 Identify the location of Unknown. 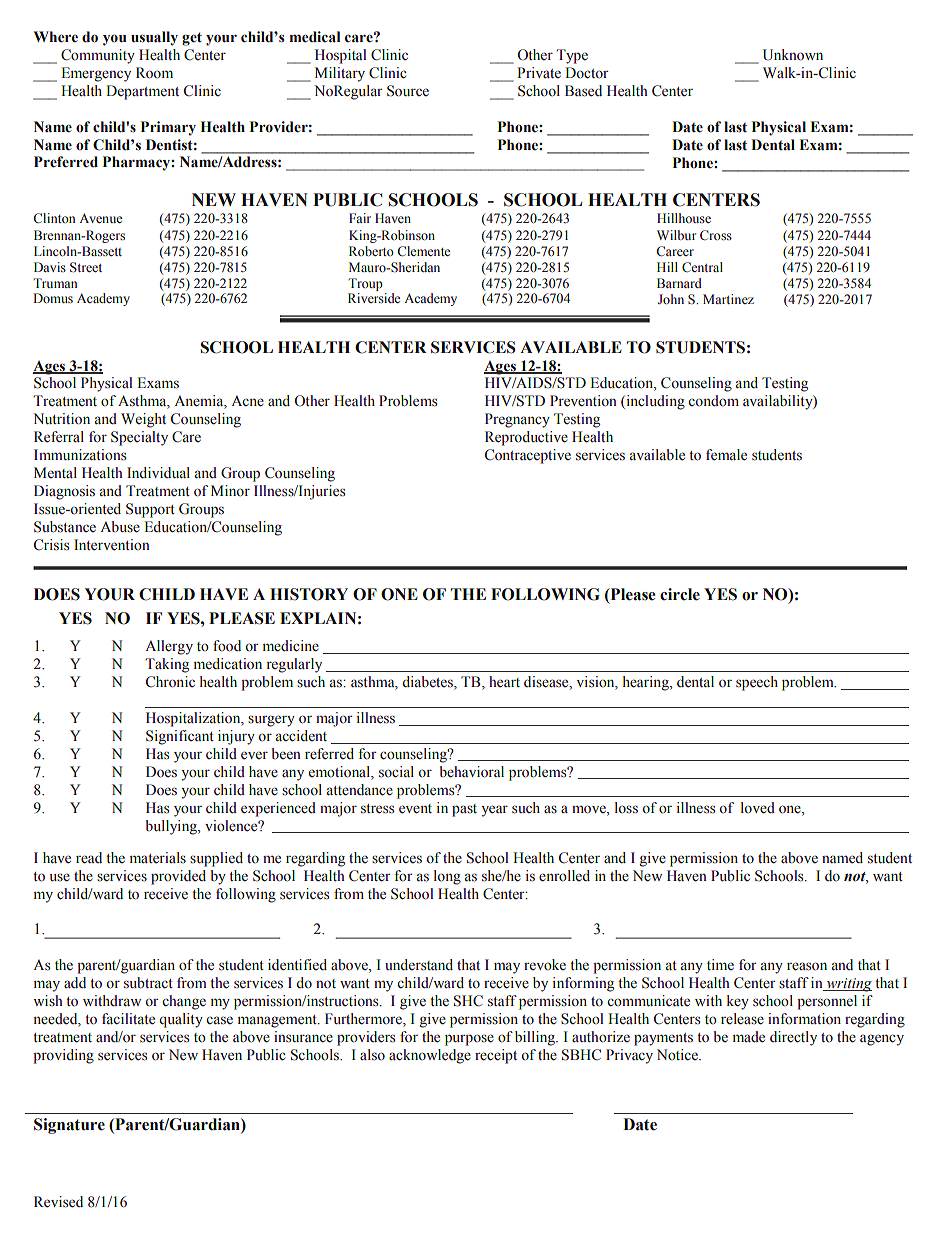
(793, 55).
